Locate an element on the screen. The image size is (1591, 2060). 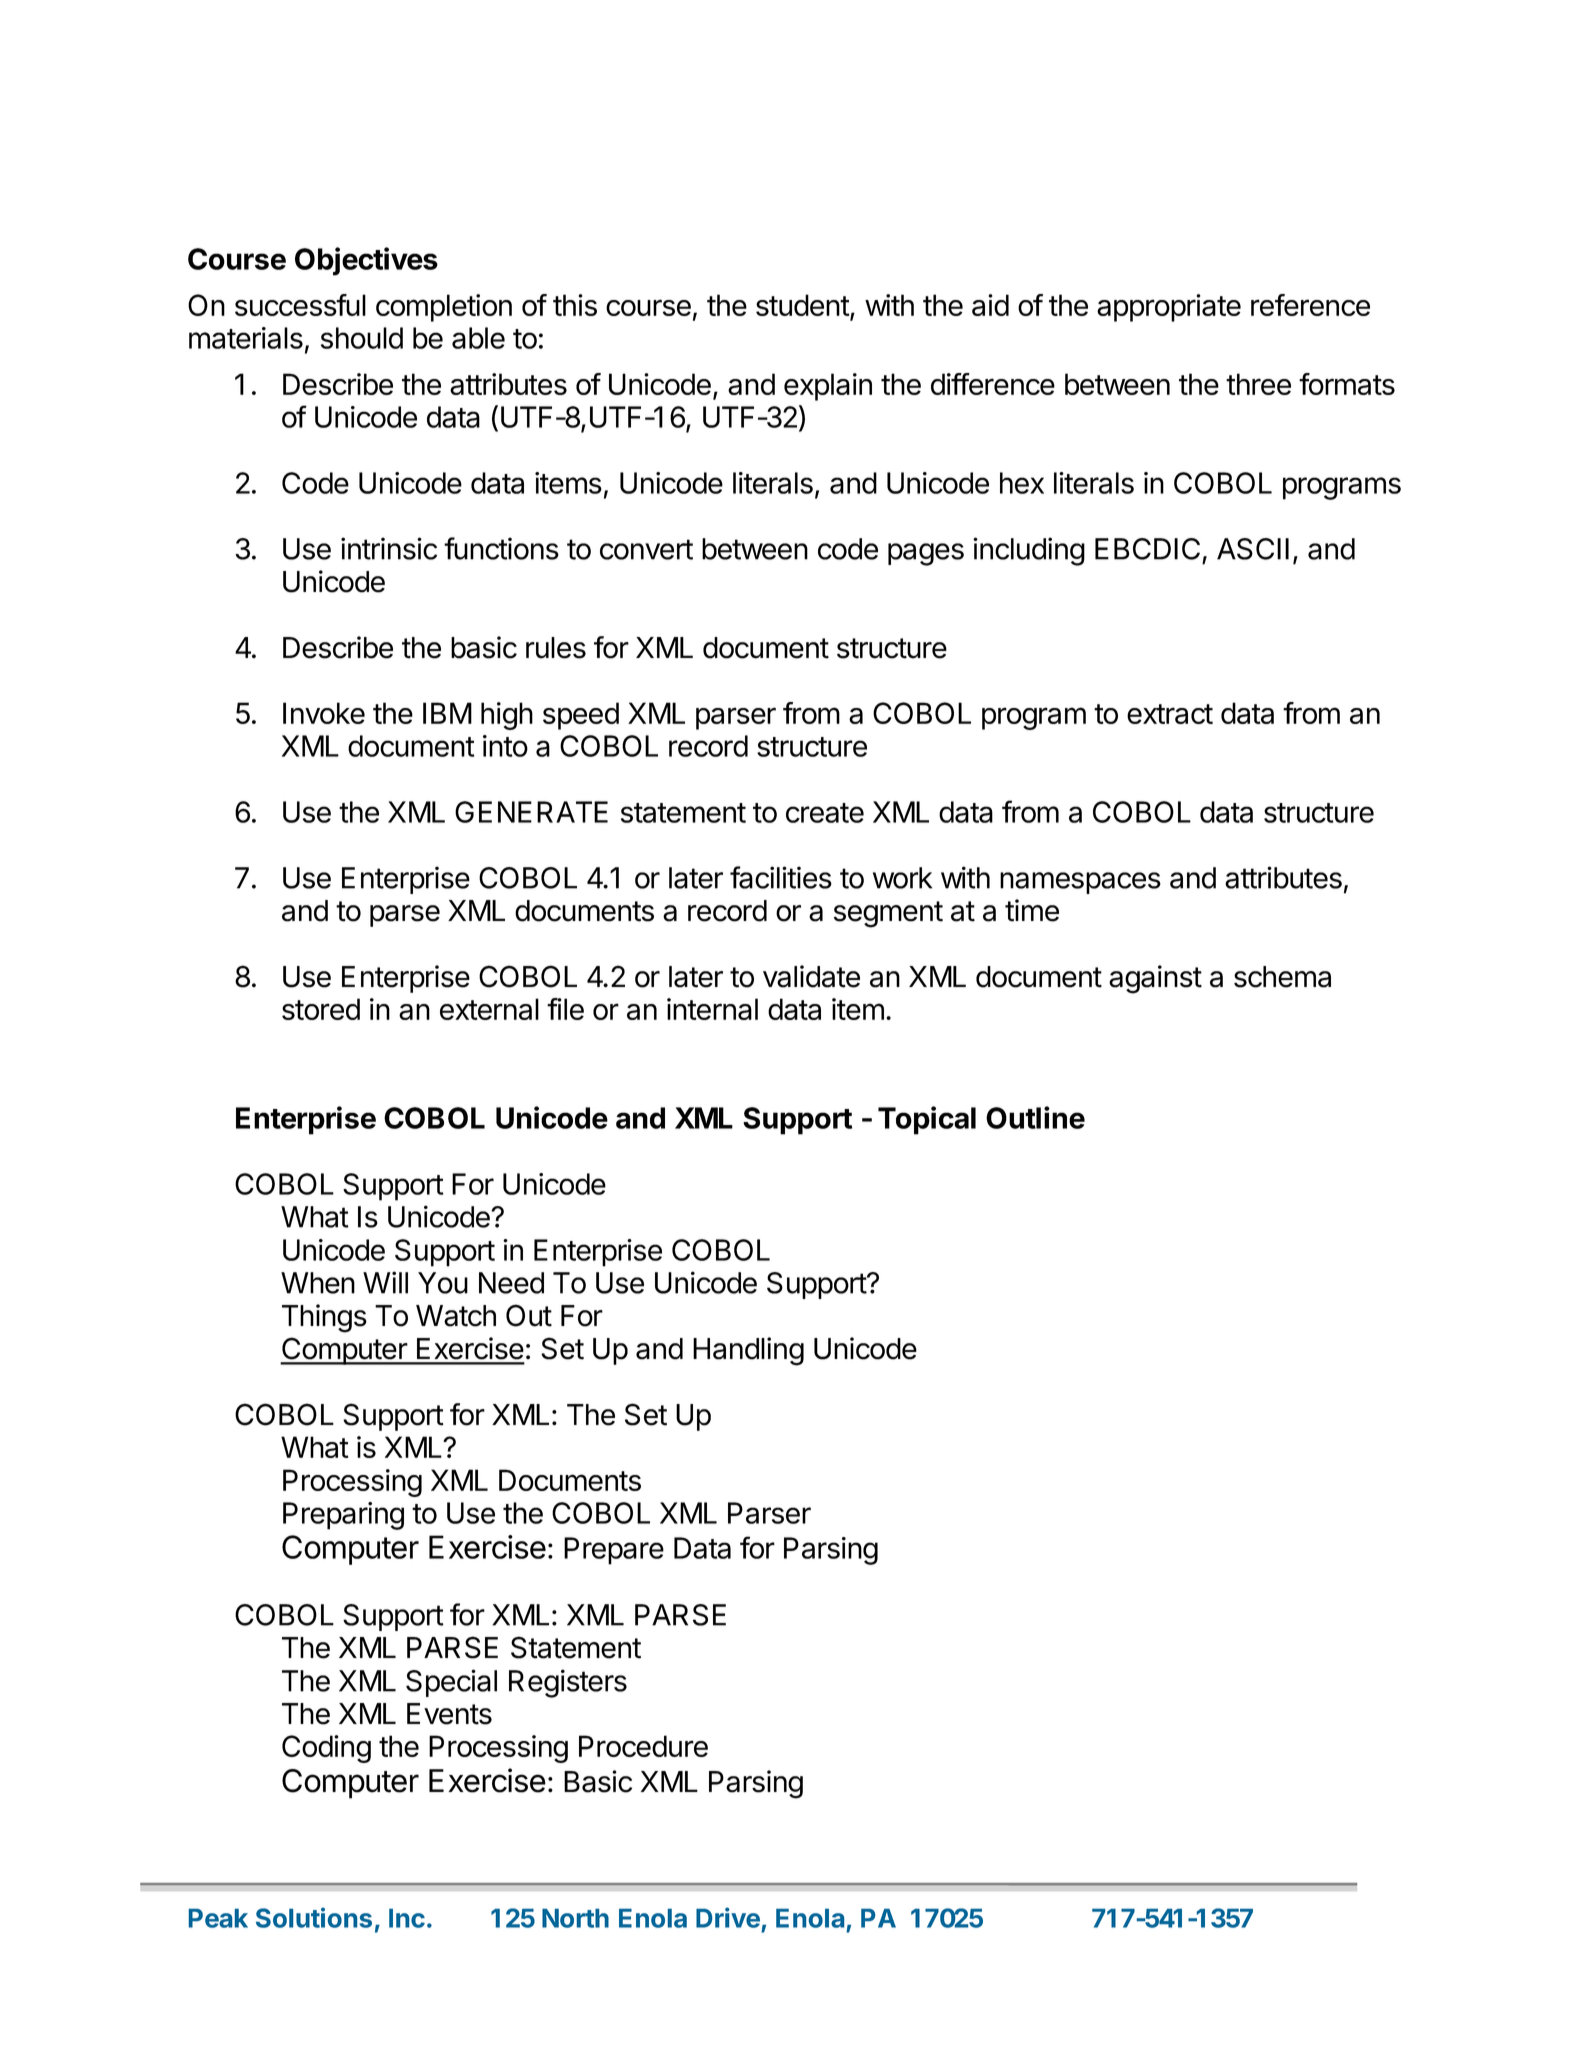
Drive is located at coordinates (728, 1917).
